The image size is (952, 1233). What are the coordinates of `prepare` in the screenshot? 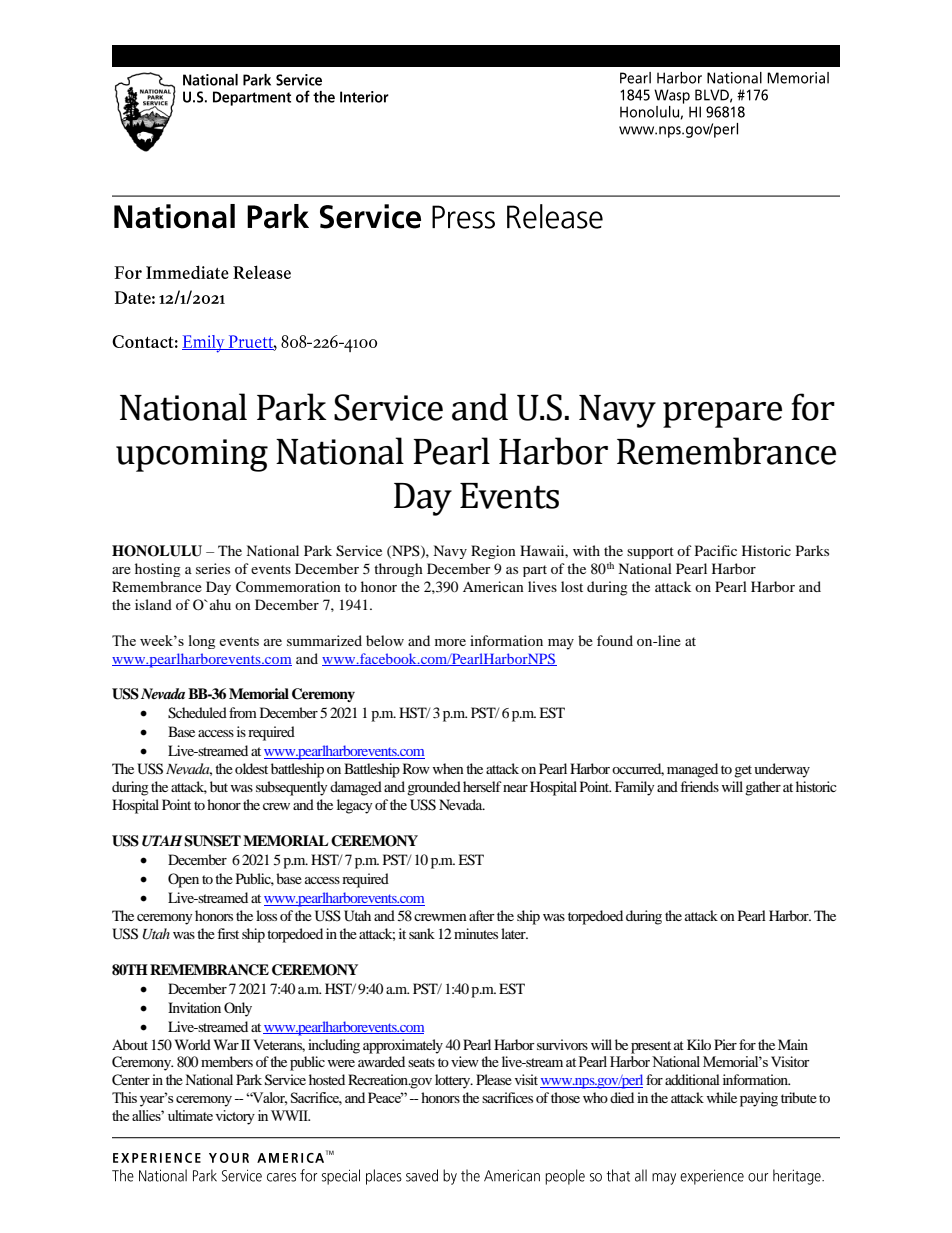 It's located at (722, 415).
